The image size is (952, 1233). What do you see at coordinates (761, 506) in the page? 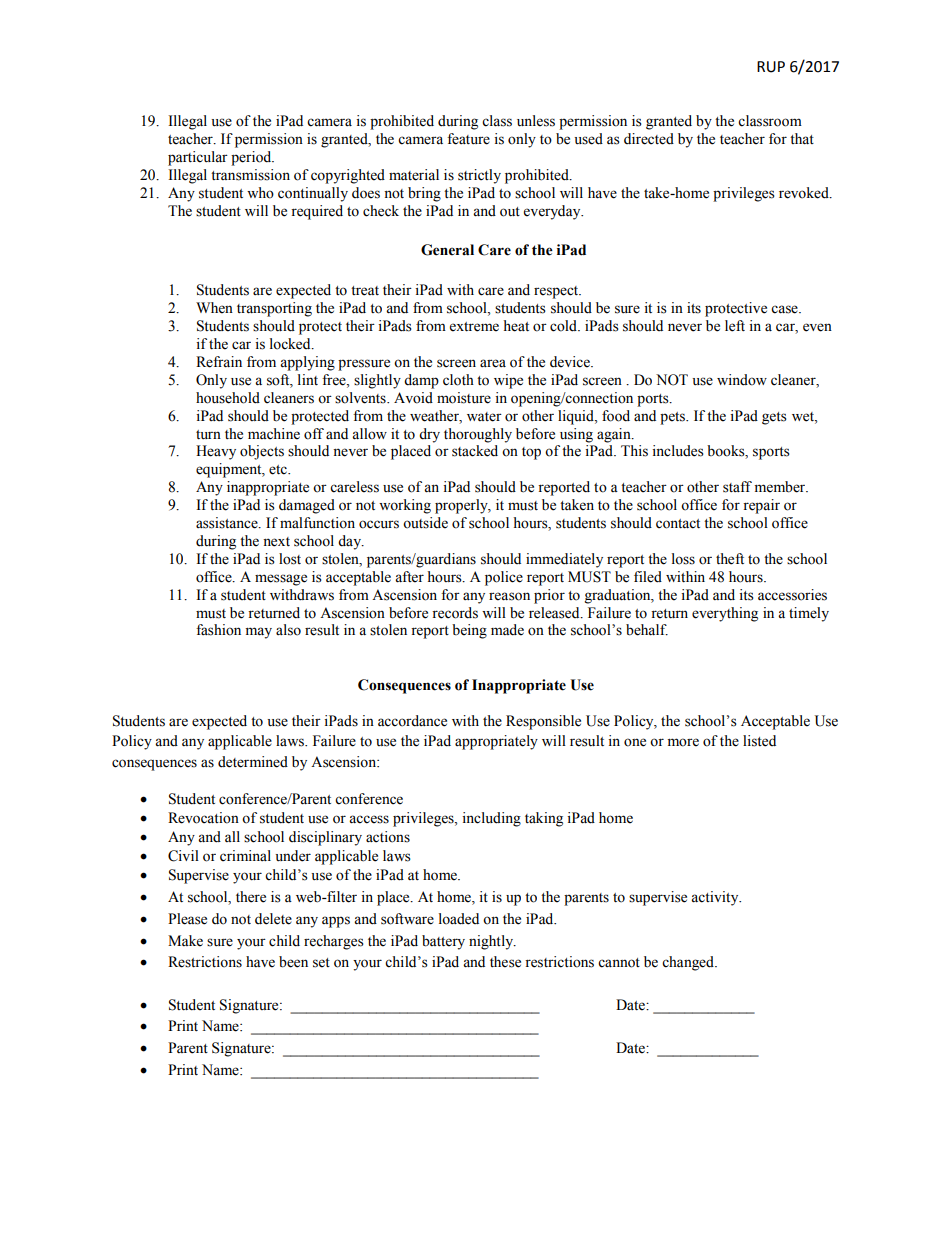
I see `repair` at bounding box center [761, 506].
